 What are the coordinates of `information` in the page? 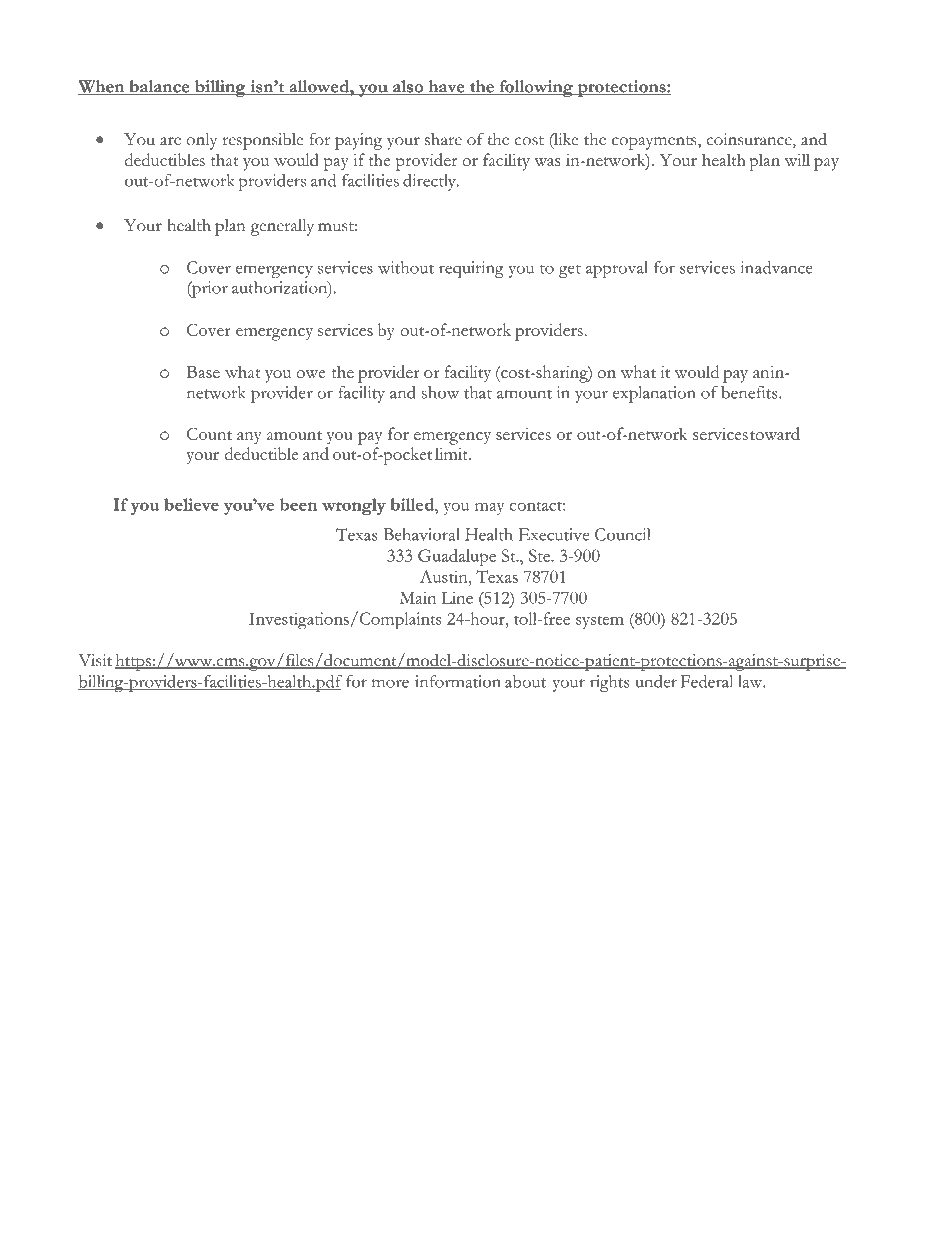 It's located at (458, 681).
